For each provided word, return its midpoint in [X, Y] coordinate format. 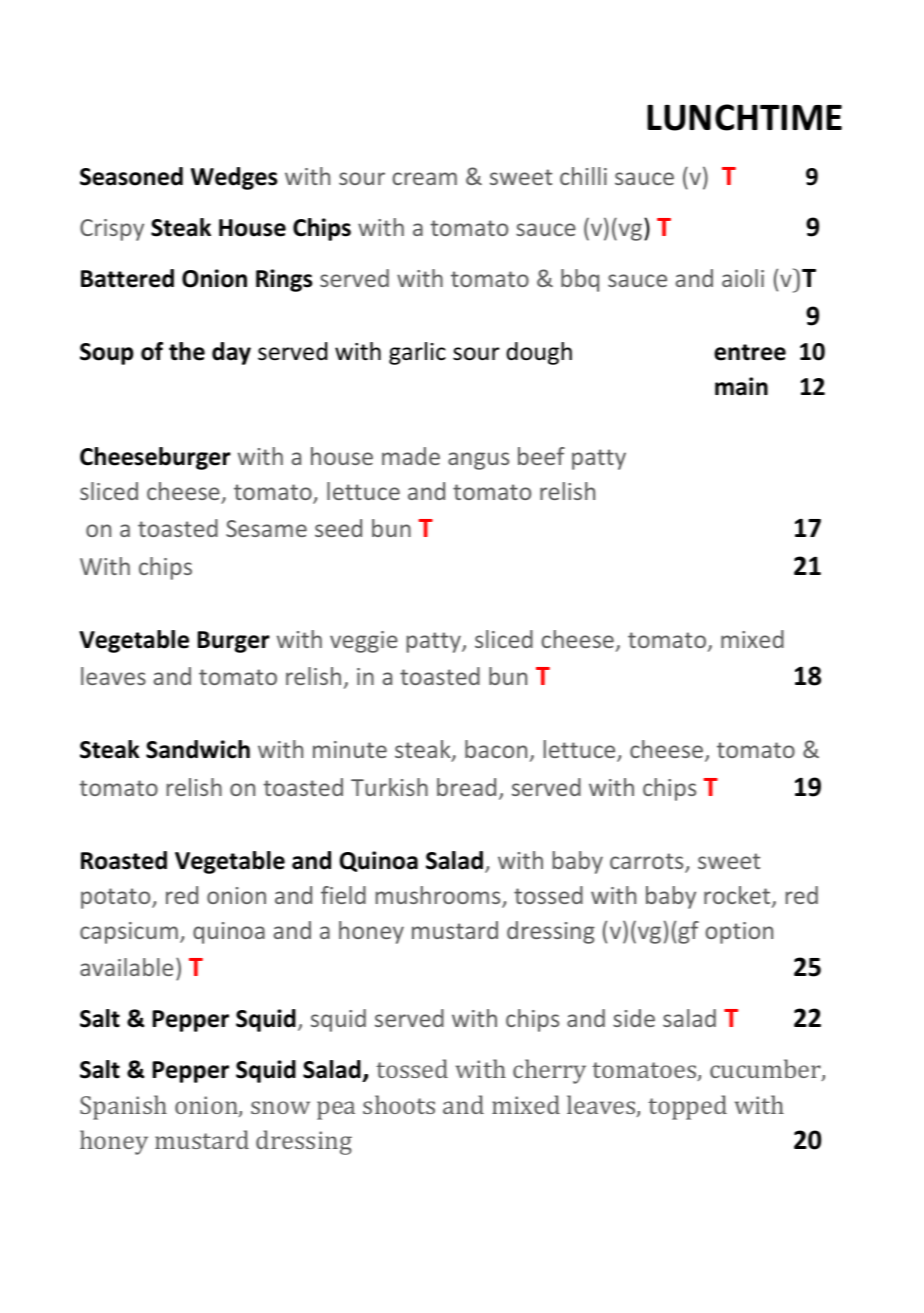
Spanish [123, 1107]
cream [424, 178]
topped [687, 1107]
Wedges [234, 178]
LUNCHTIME [744, 117]
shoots [399, 1104]
